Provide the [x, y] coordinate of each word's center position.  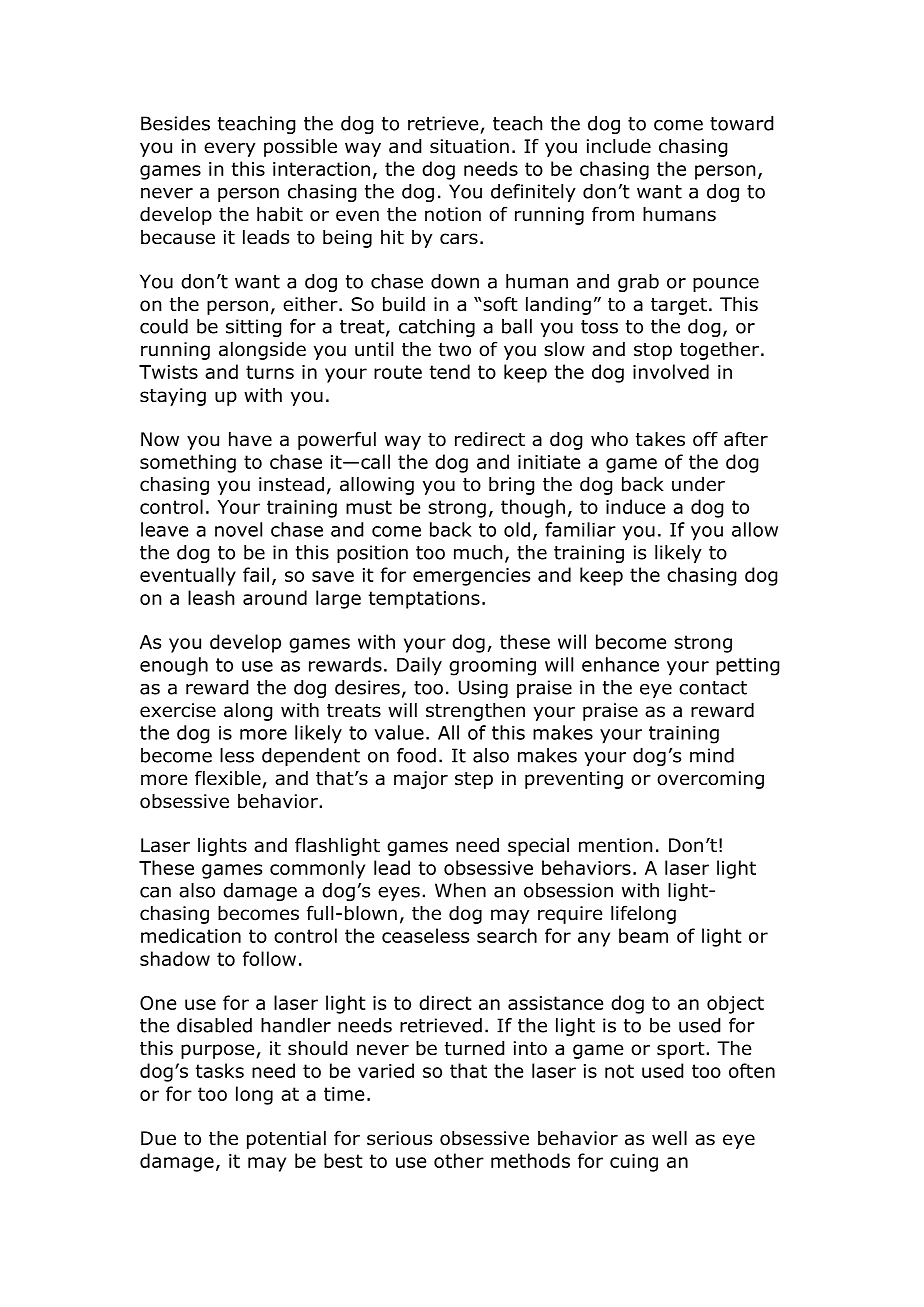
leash [211, 597]
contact [713, 688]
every [229, 149]
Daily [419, 666]
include [619, 146]
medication [191, 935]
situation [469, 146]
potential [286, 1140]
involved [671, 371]
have [250, 439]
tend [450, 371]
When [460, 890]
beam [643, 935]
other [459, 1160]
